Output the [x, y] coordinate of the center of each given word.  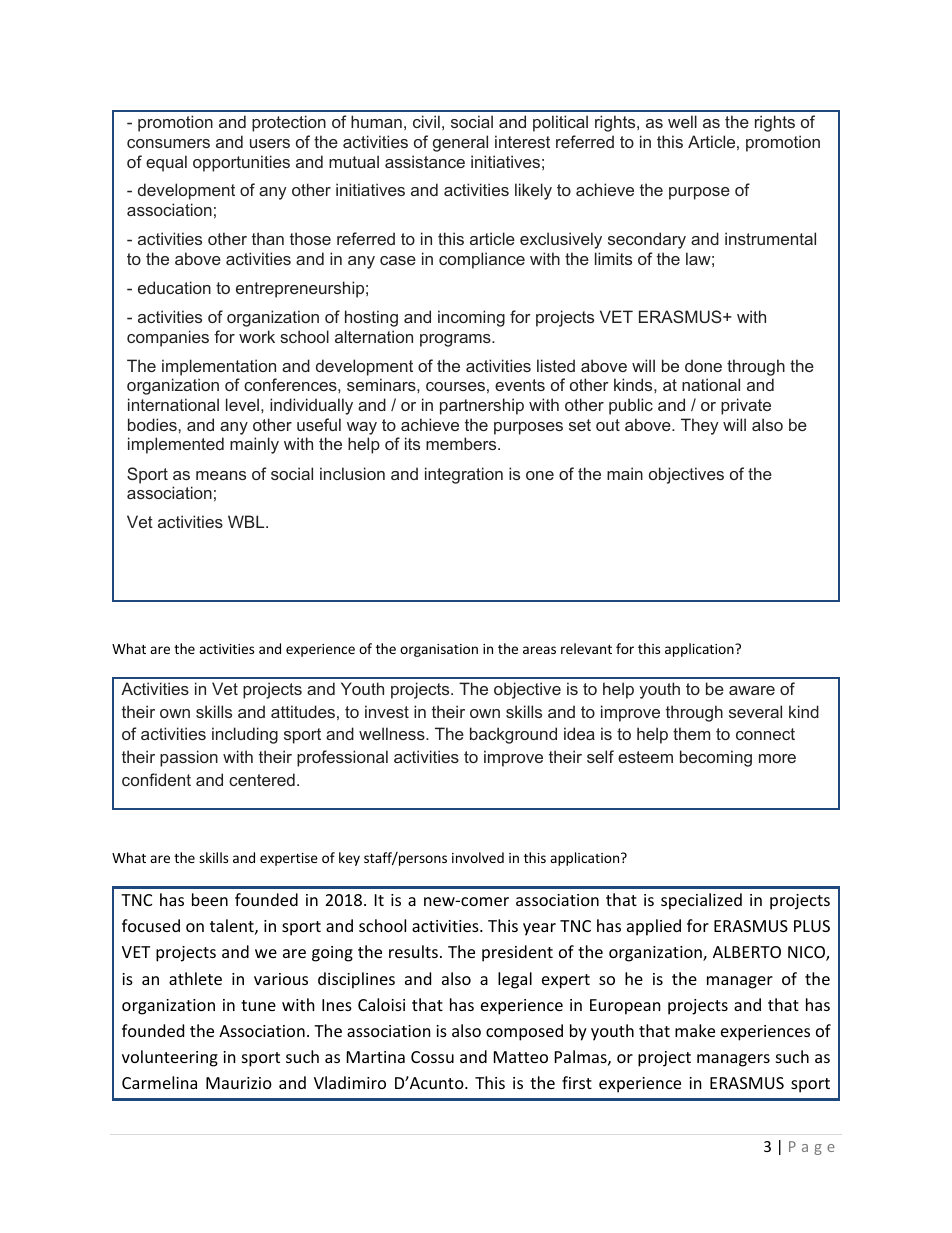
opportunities [241, 163]
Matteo [521, 1057]
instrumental [770, 238]
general [460, 143]
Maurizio [239, 1083]
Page [812, 1148]
